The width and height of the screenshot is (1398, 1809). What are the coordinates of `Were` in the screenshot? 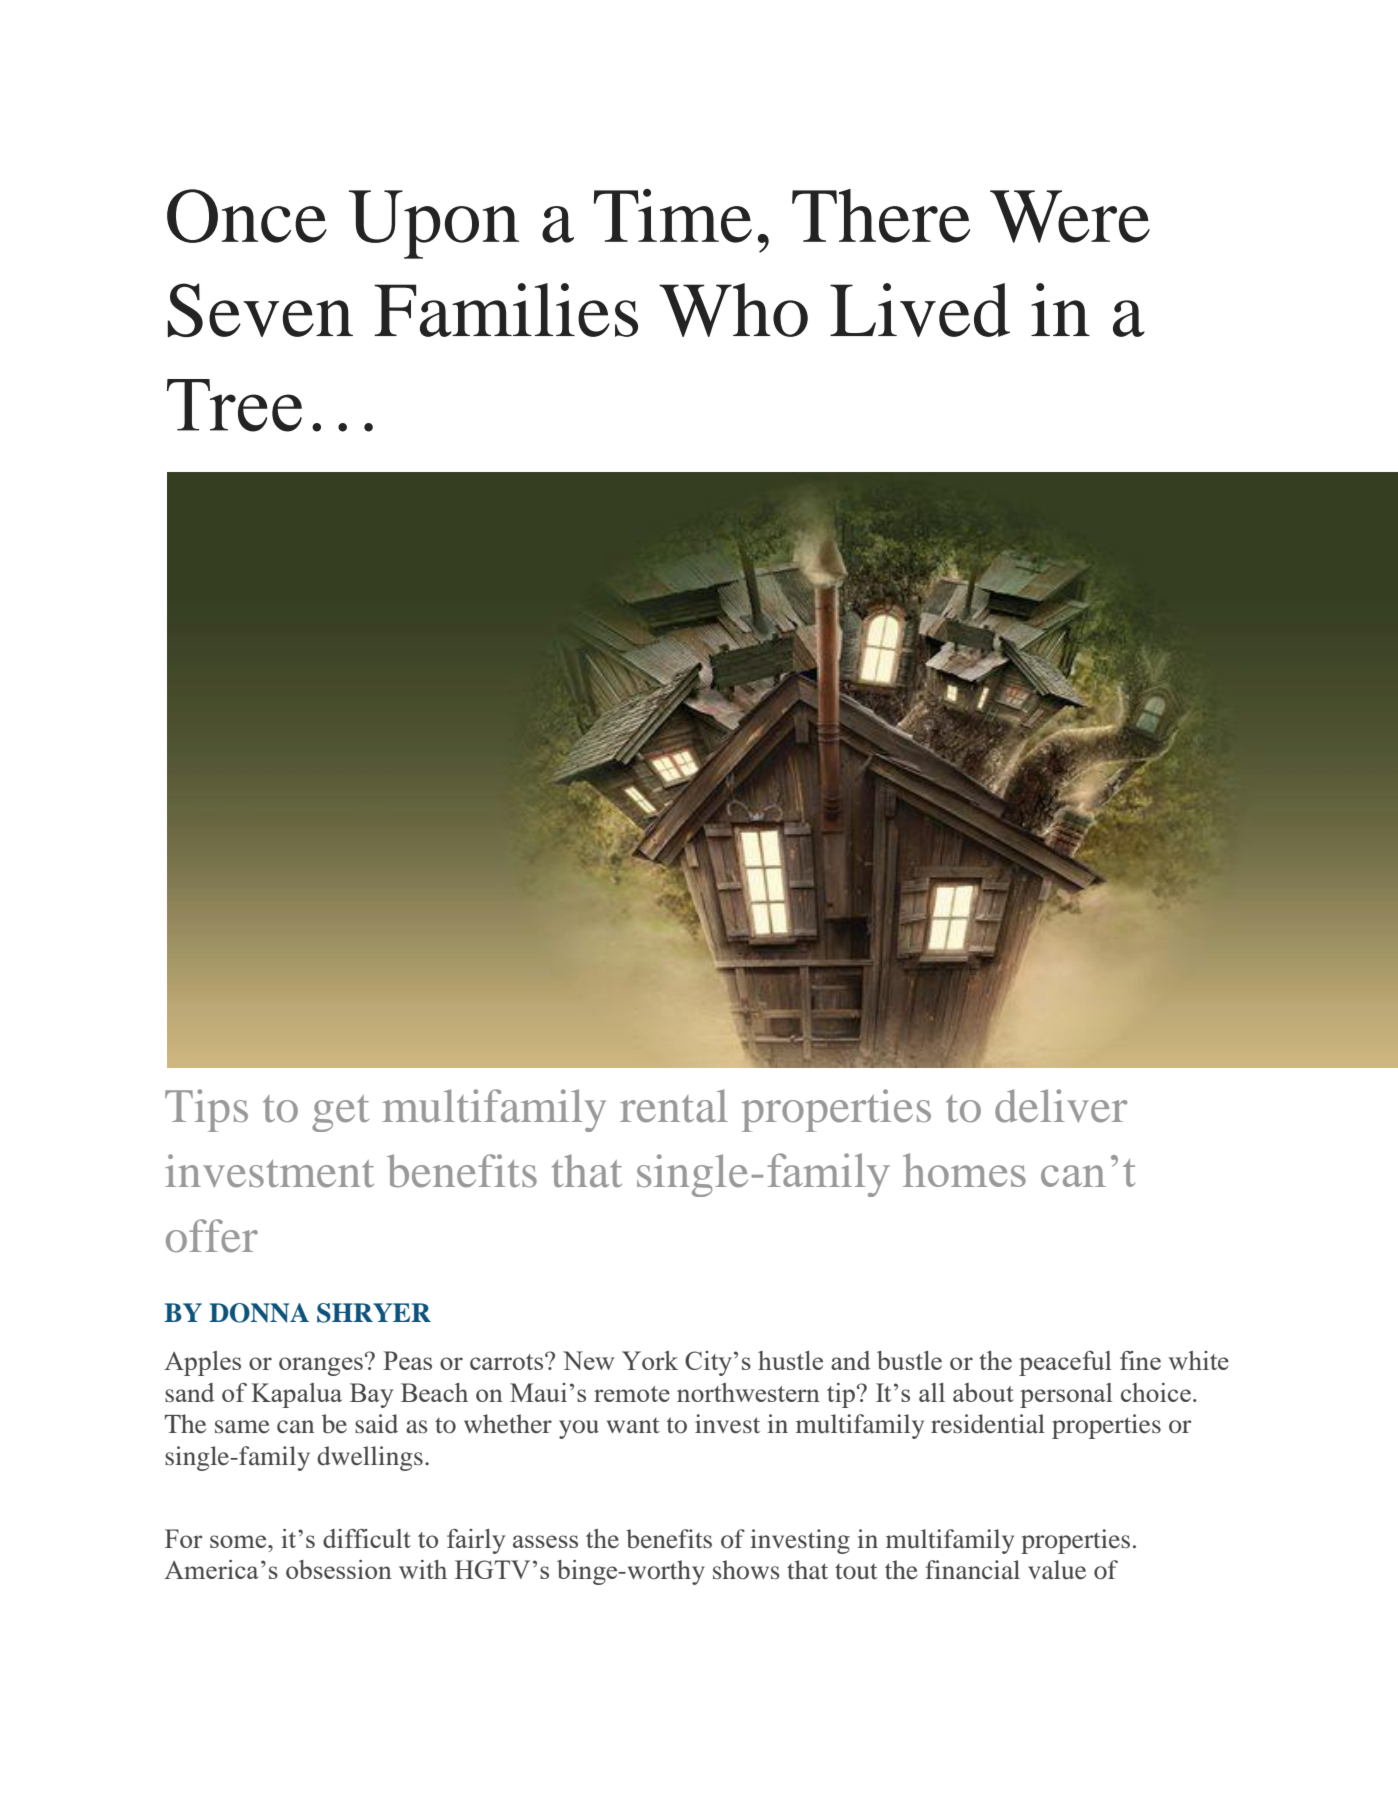 It's located at (1070, 216).
